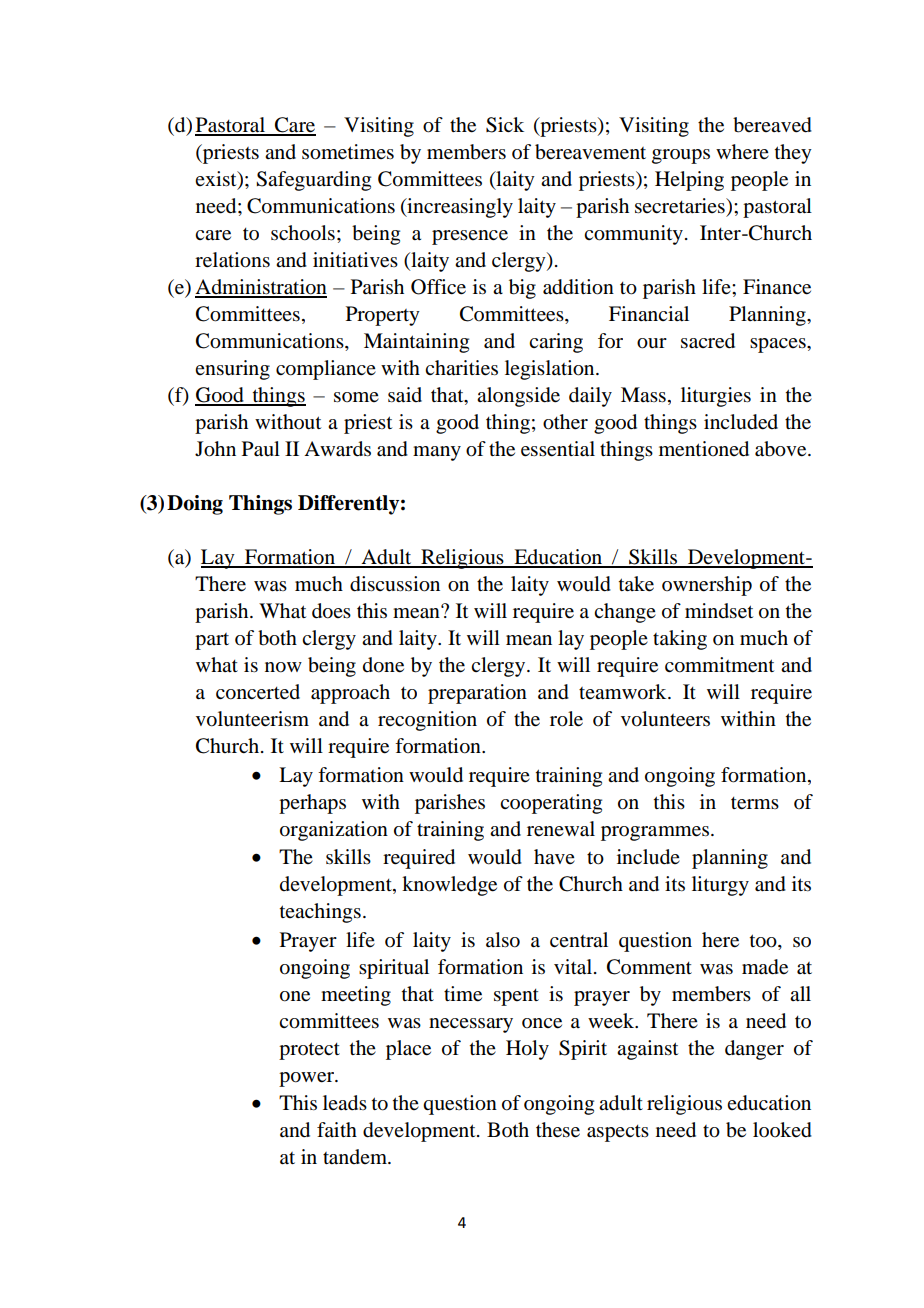  I want to click on perhaps, so click(312, 804).
